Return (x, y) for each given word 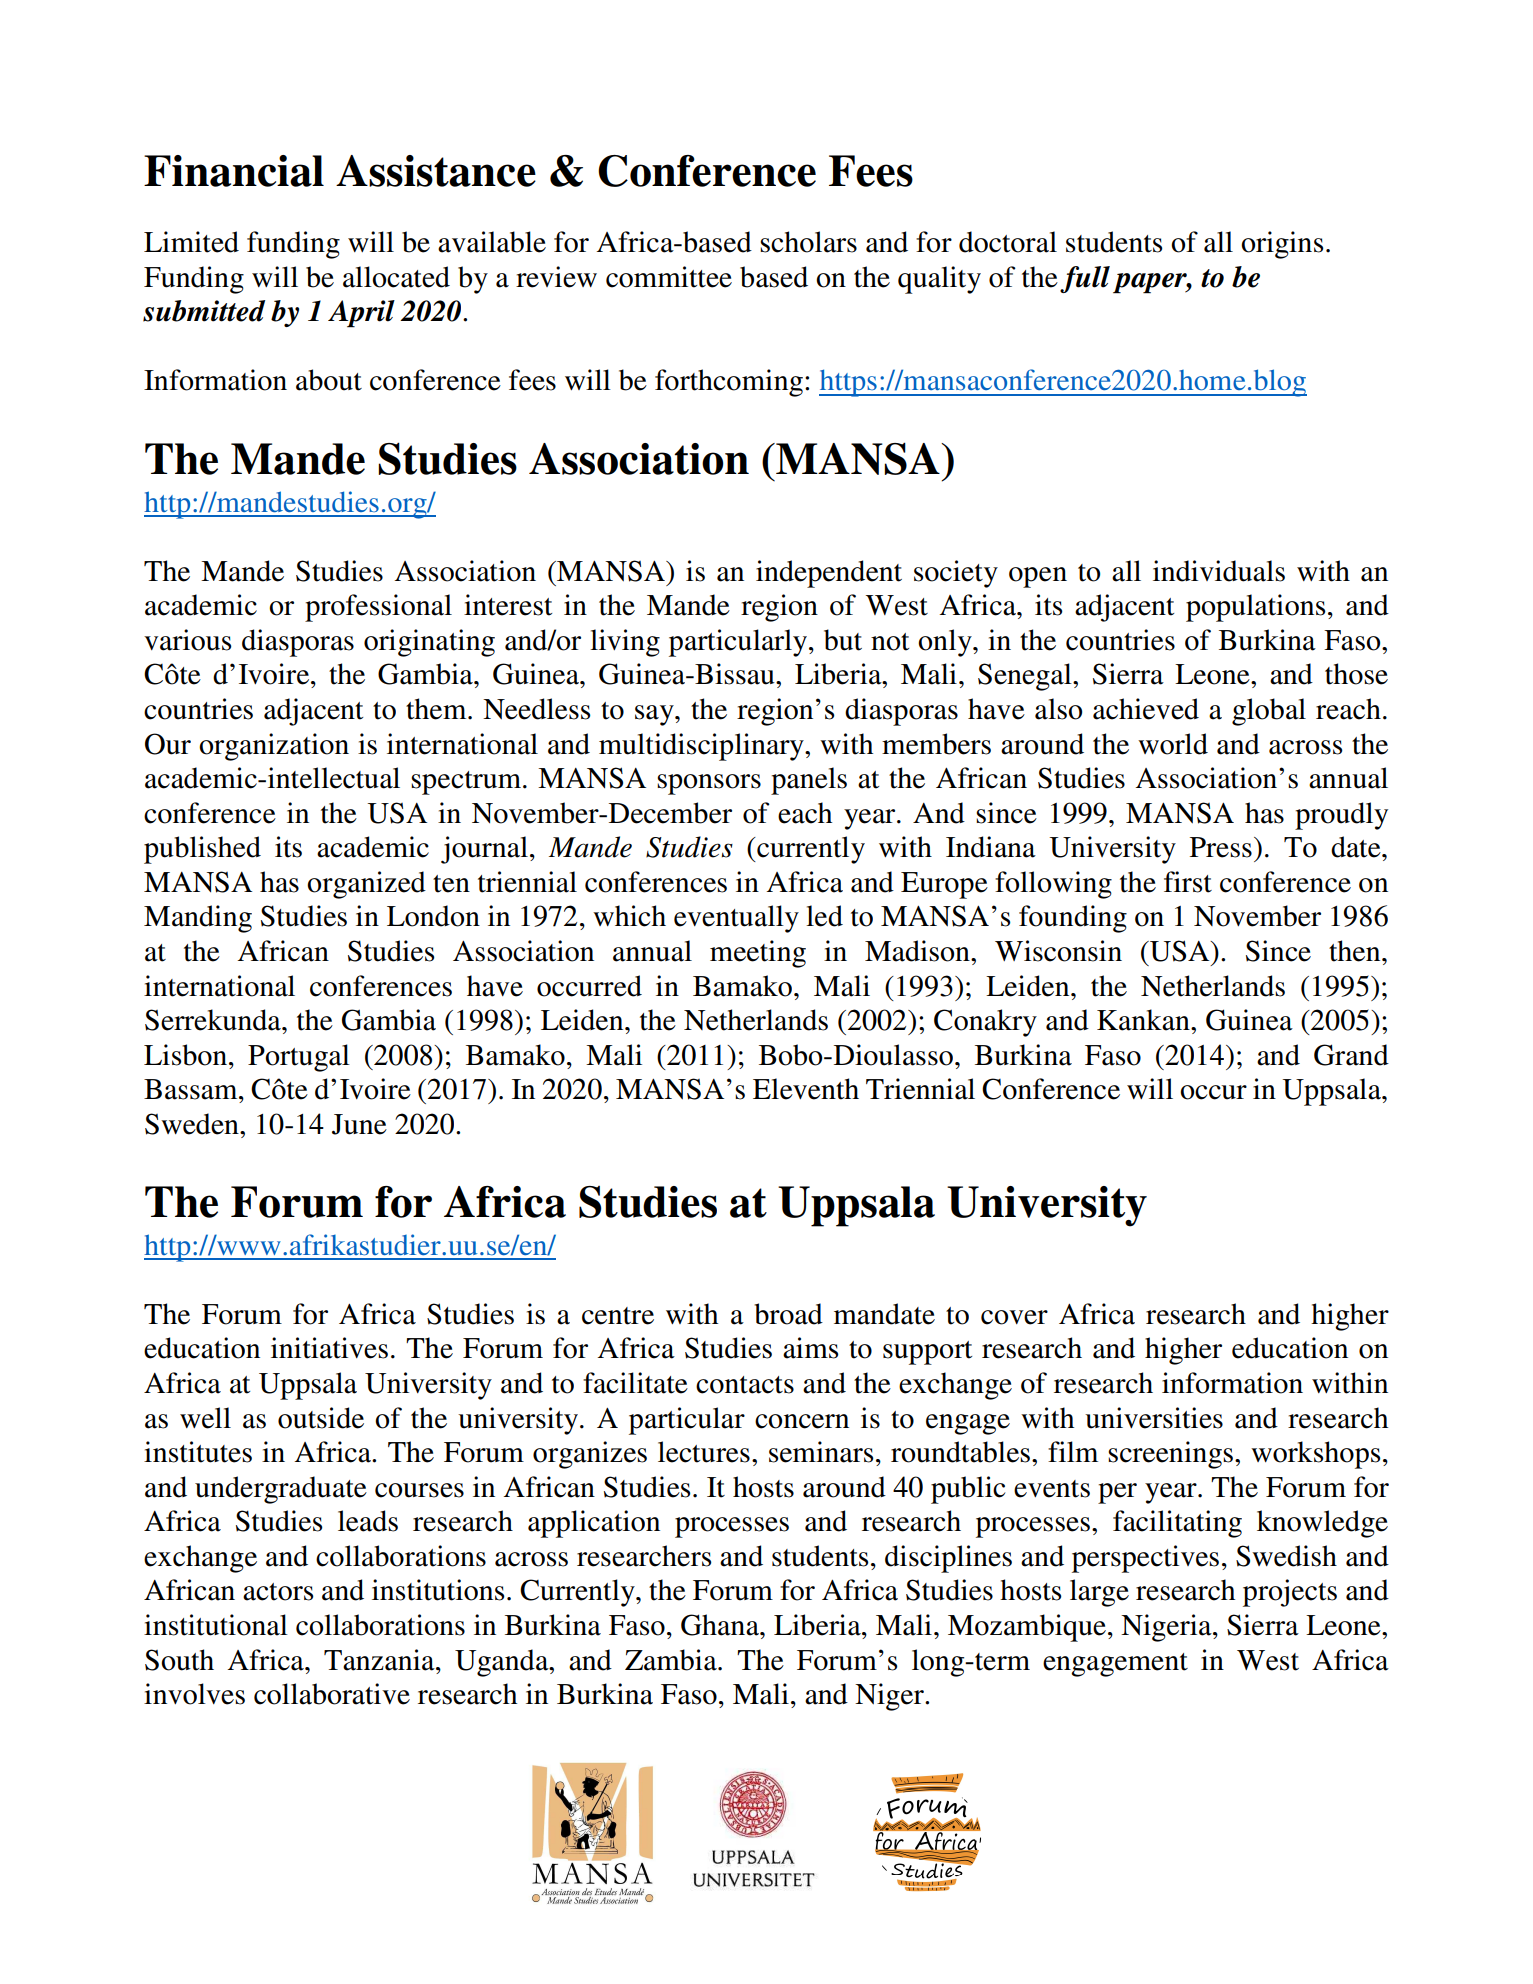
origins (1282, 245)
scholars (808, 242)
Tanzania (380, 1660)
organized (366, 885)
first (1188, 882)
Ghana (721, 1625)
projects (1290, 1593)
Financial (234, 171)
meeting (758, 954)
